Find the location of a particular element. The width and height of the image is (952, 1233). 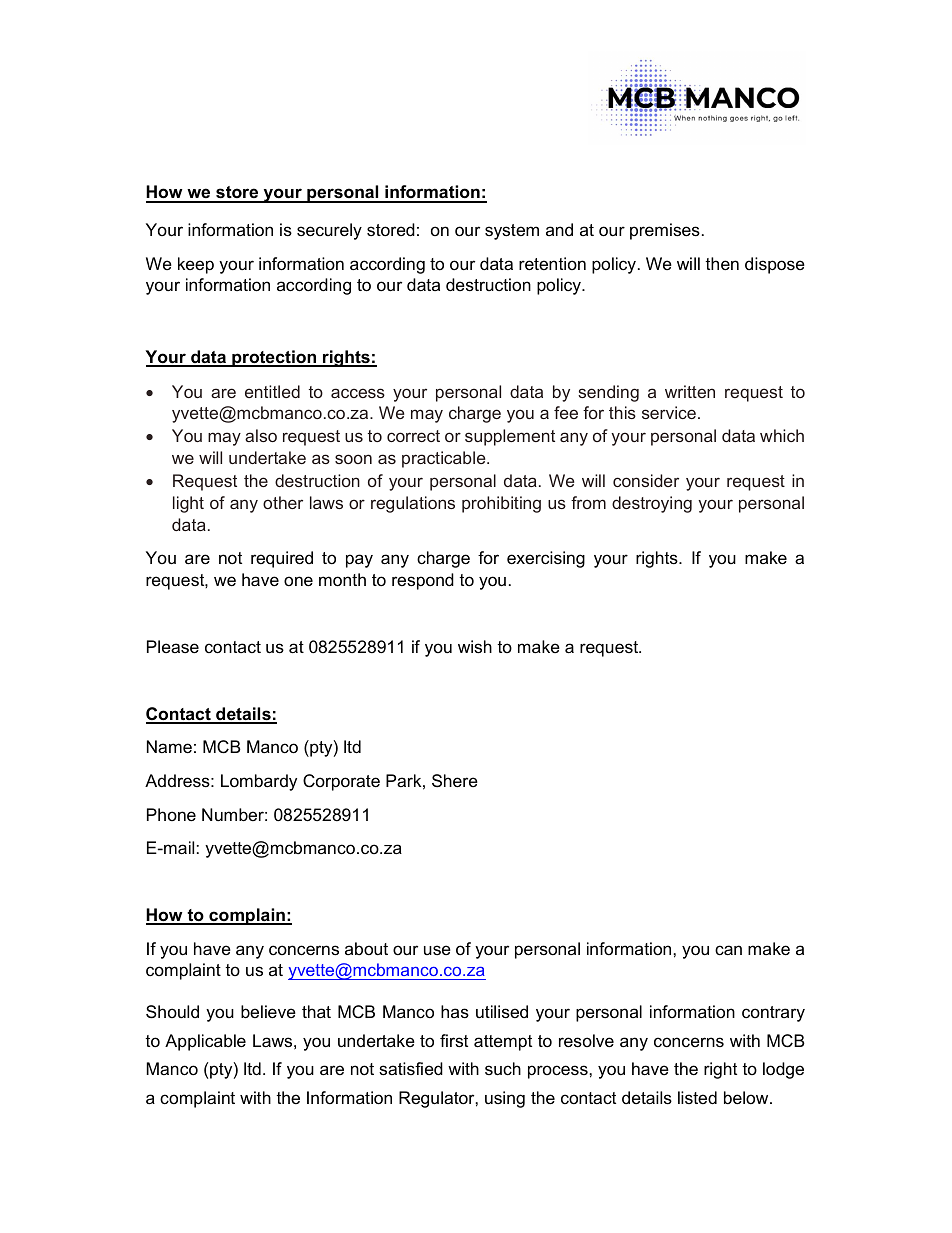

wish is located at coordinates (475, 647).
